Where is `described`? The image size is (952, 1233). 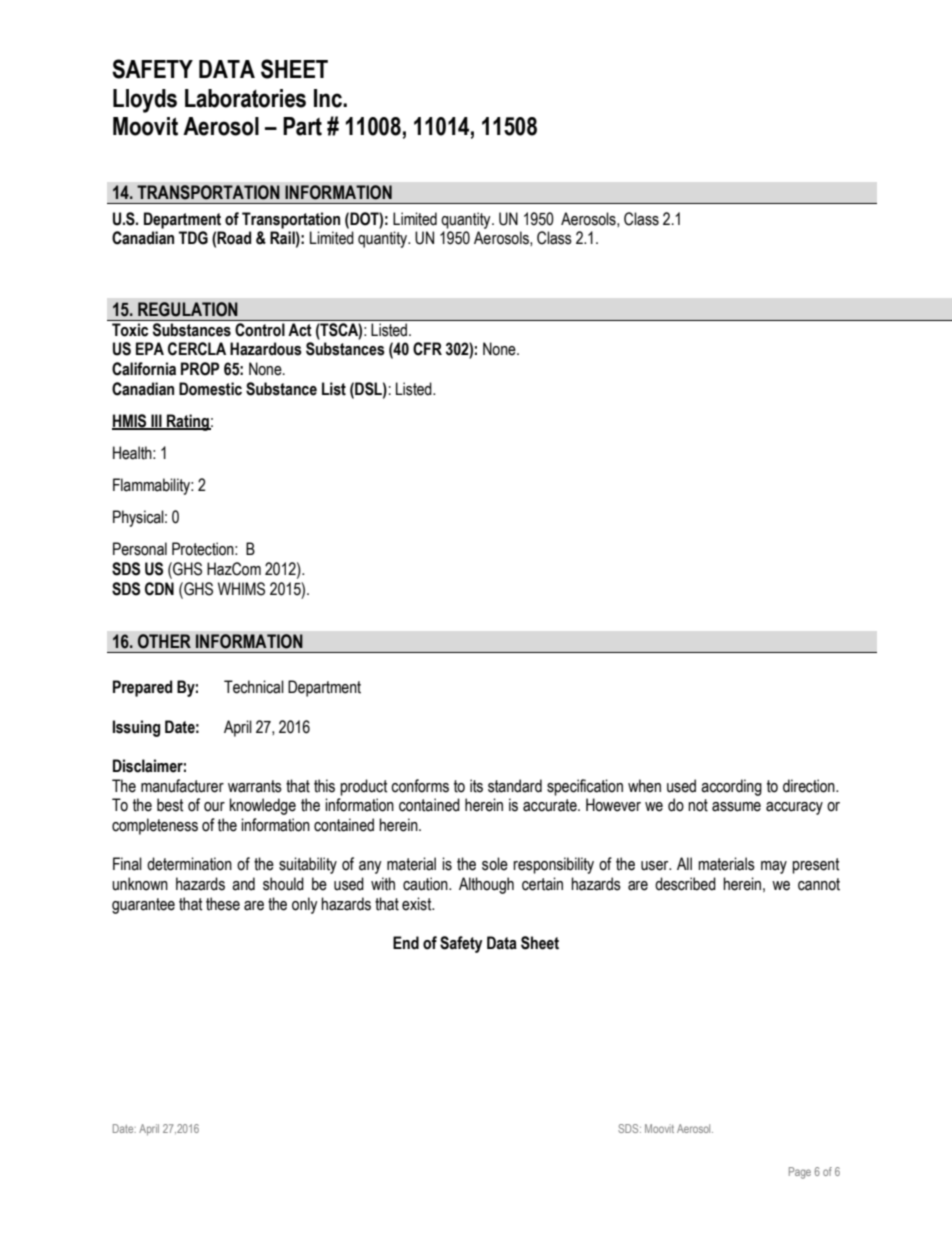 described is located at coordinates (685, 884).
